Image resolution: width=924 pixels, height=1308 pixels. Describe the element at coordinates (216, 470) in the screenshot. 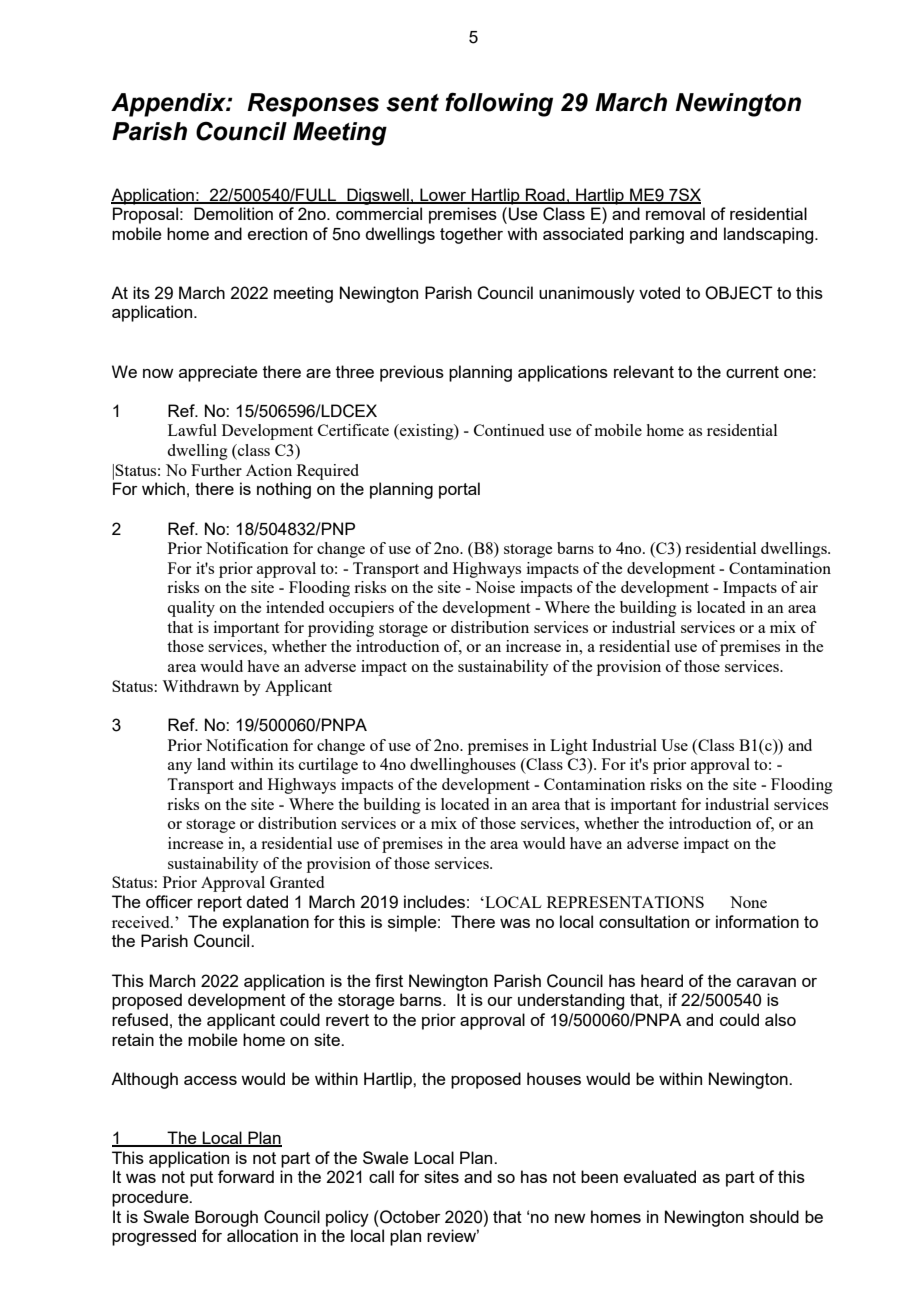

I see `Further` at that location.
